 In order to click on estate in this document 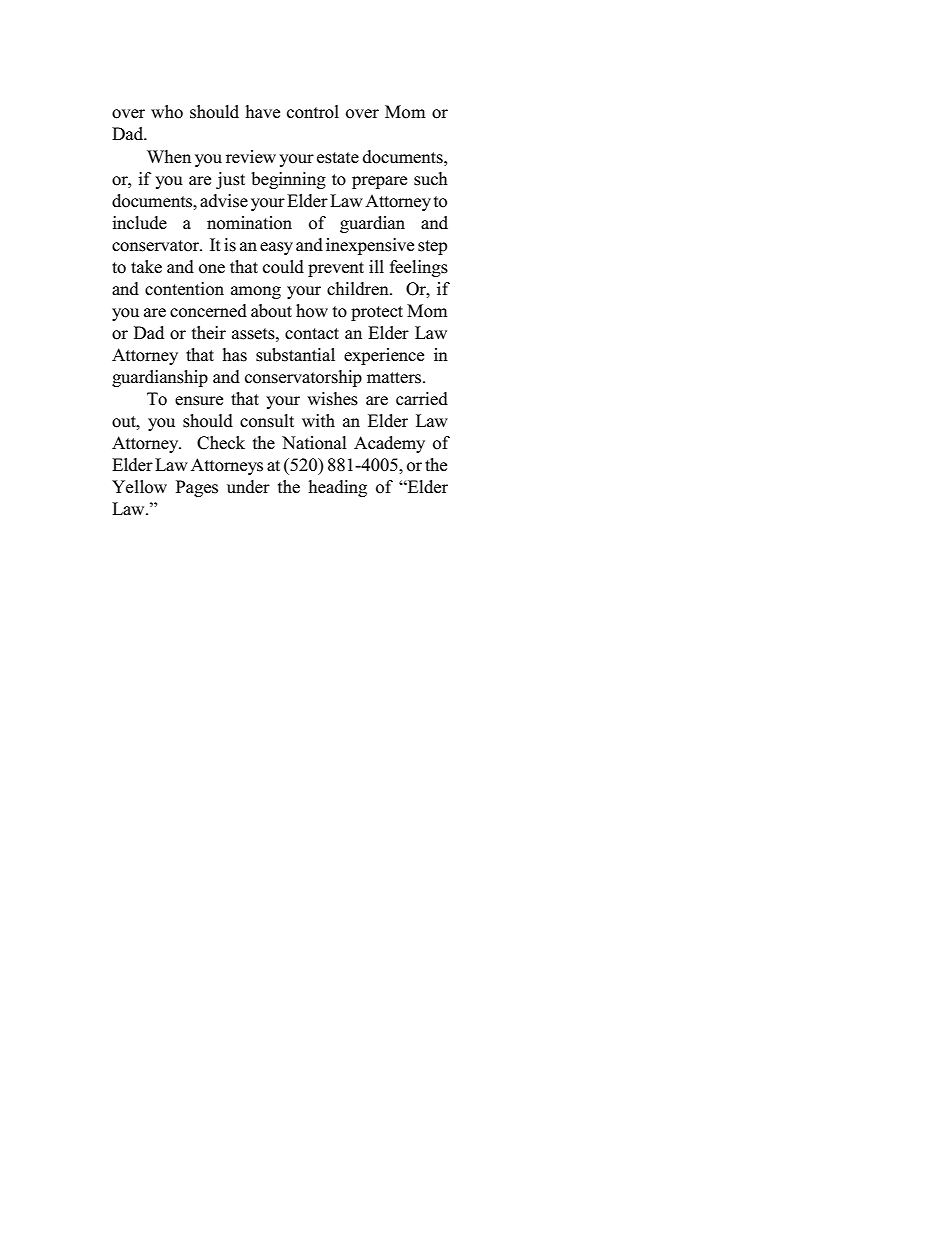, I will do `click(338, 158)`.
